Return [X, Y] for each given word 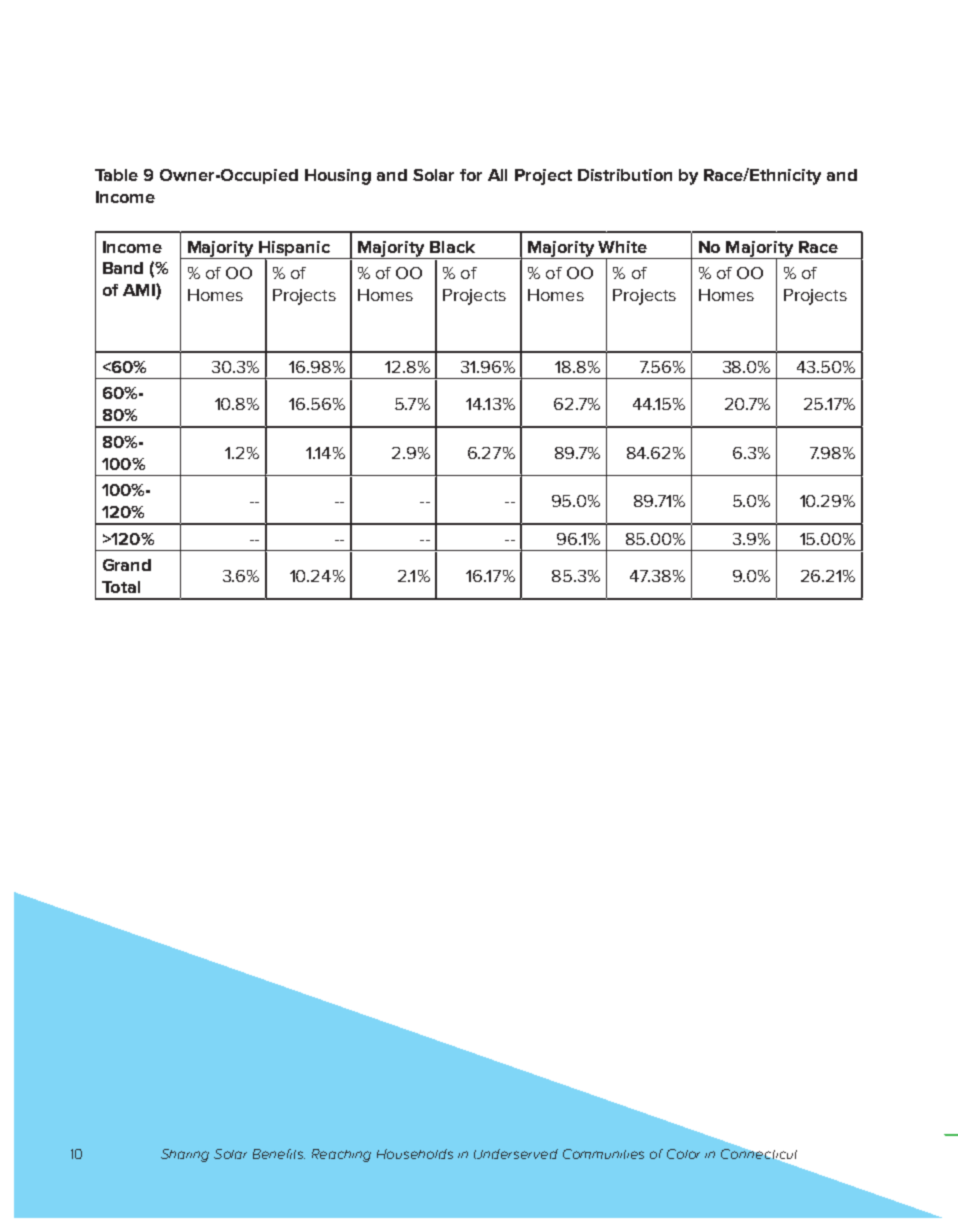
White [622, 247]
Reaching [341, 1155]
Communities [603, 1154]
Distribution [625, 175]
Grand [127, 565]
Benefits [279, 1154]
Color [683, 1154]
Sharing [185, 1155]
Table [116, 175]
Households [415, 1154]
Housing [338, 177]
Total [121, 587]
